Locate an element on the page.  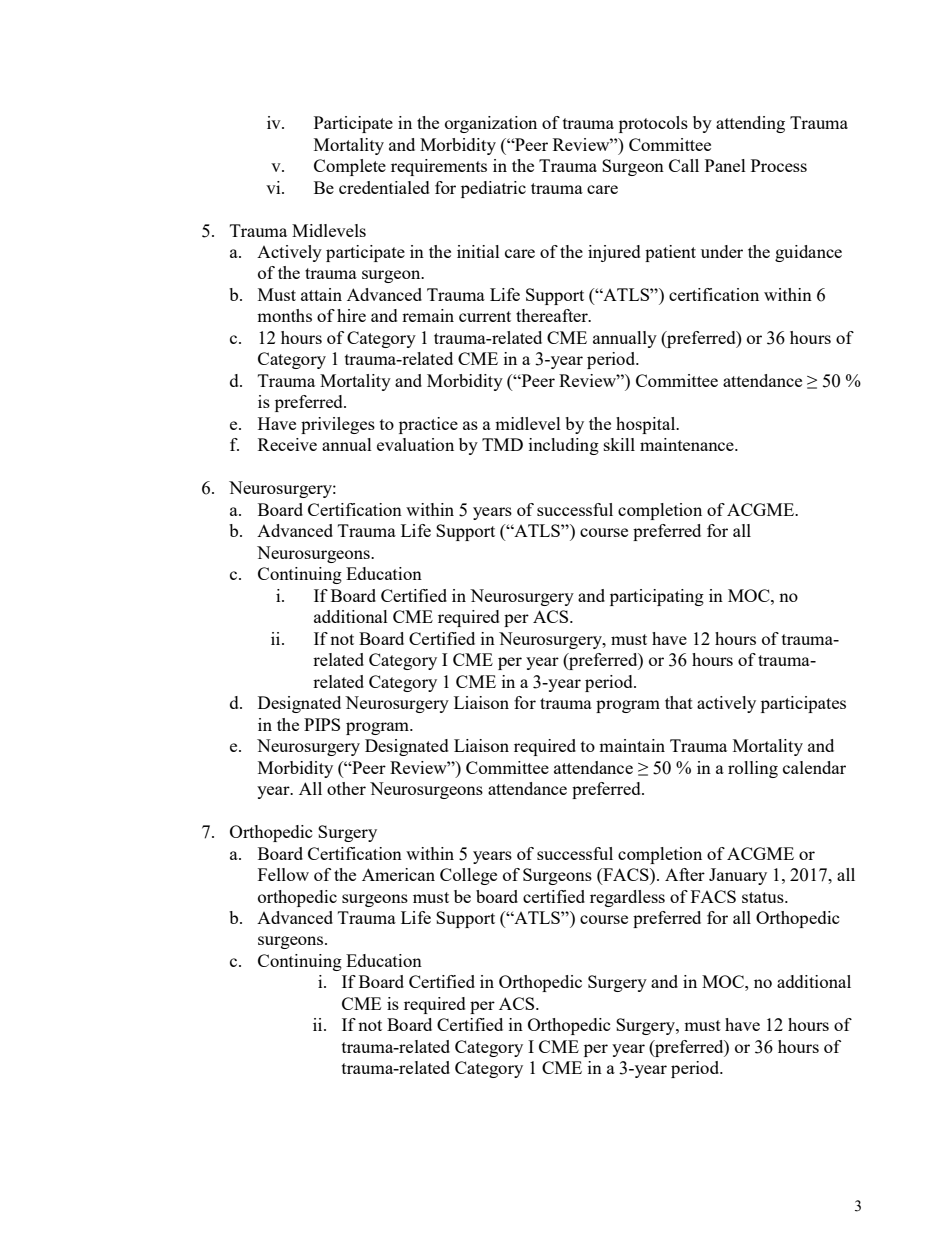
organization is located at coordinates (491, 124).
